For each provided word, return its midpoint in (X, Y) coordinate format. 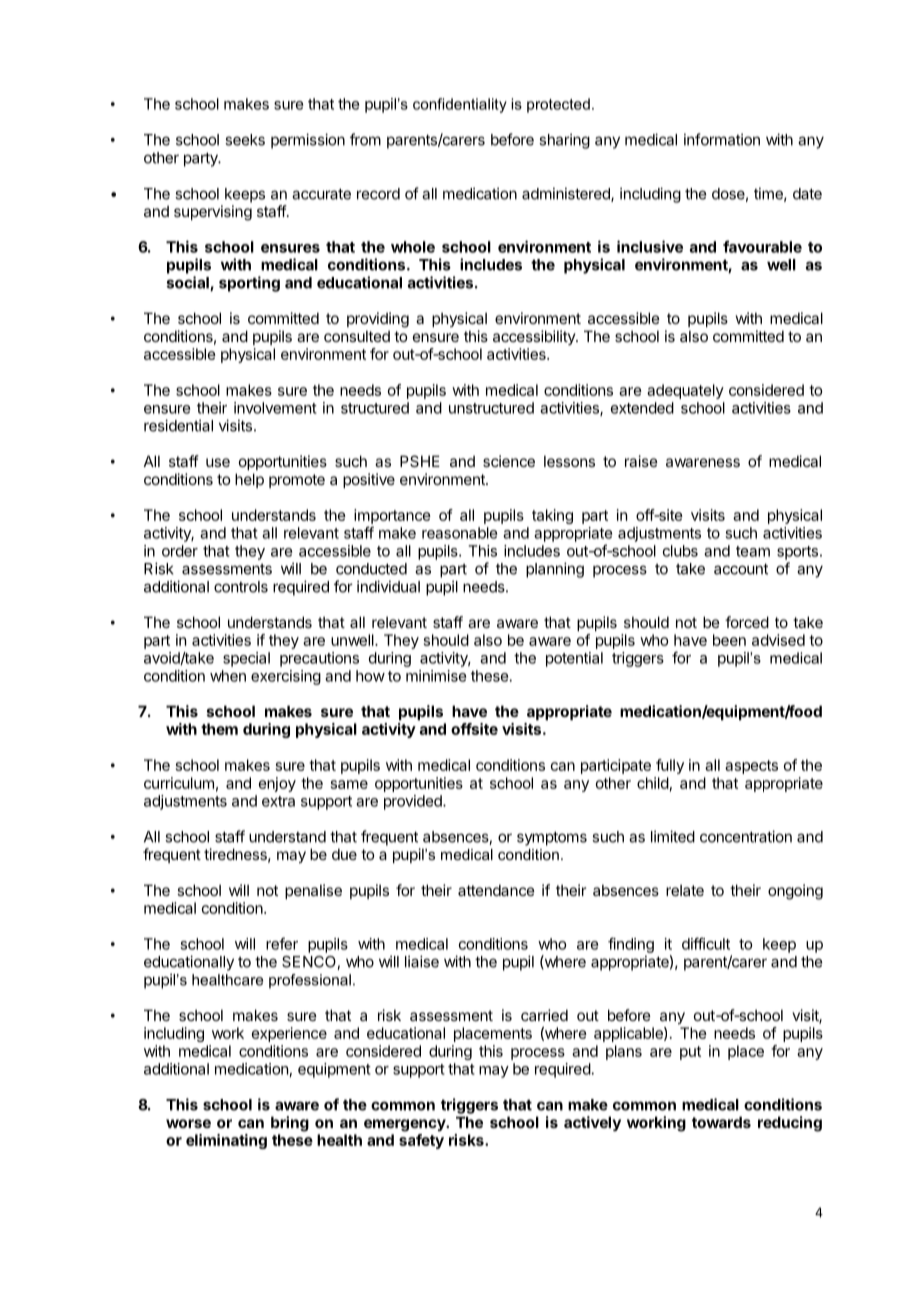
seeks (245, 140)
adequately (685, 391)
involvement (275, 408)
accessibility (535, 337)
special (246, 659)
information (722, 139)
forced (747, 622)
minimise (436, 676)
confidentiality (460, 105)
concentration (746, 836)
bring (290, 1124)
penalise (313, 891)
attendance (496, 890)
